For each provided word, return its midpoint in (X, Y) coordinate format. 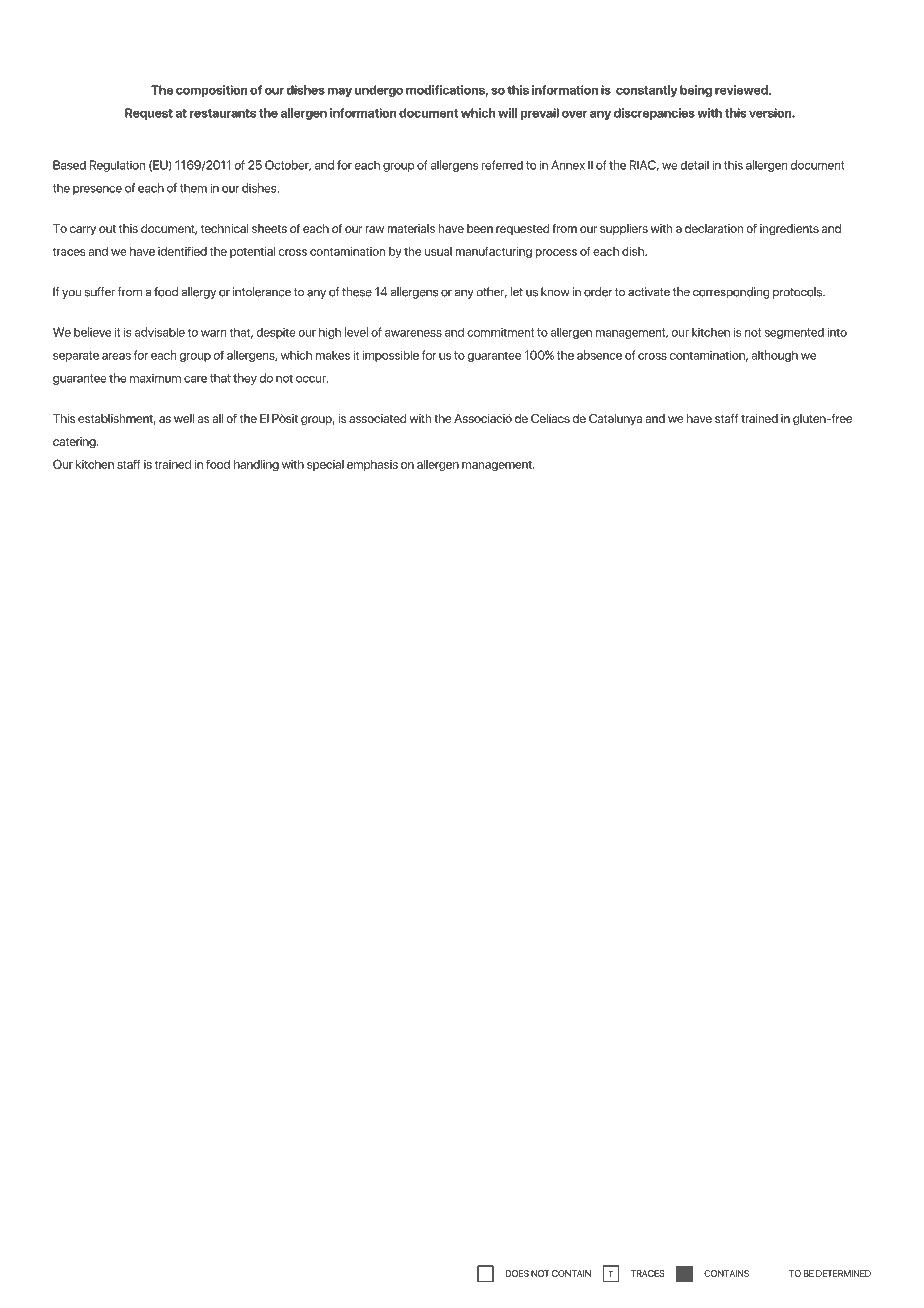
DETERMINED (843, 1273)
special (325, 465)
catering (75, 443)
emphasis (372, 465)
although (774, 356)
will (507, 113)
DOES (517, 1273)
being (696, 91)
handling (256, 465)
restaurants (223, 113)
